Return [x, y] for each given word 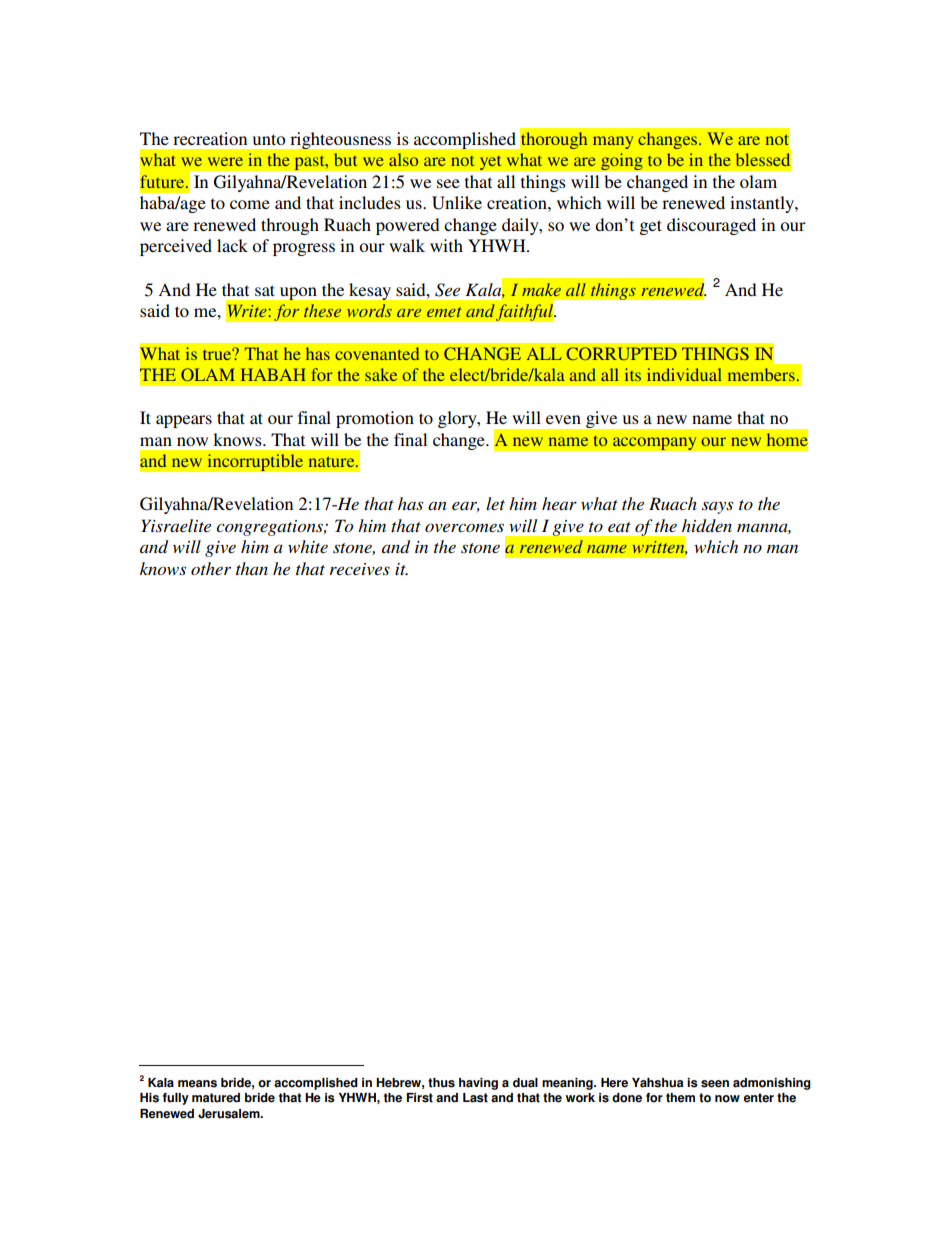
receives [360, 569]
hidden [707, 525]
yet [490, 163]
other [211, 568]
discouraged [711, 226]
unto [269, 139]
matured [216, 1098]
